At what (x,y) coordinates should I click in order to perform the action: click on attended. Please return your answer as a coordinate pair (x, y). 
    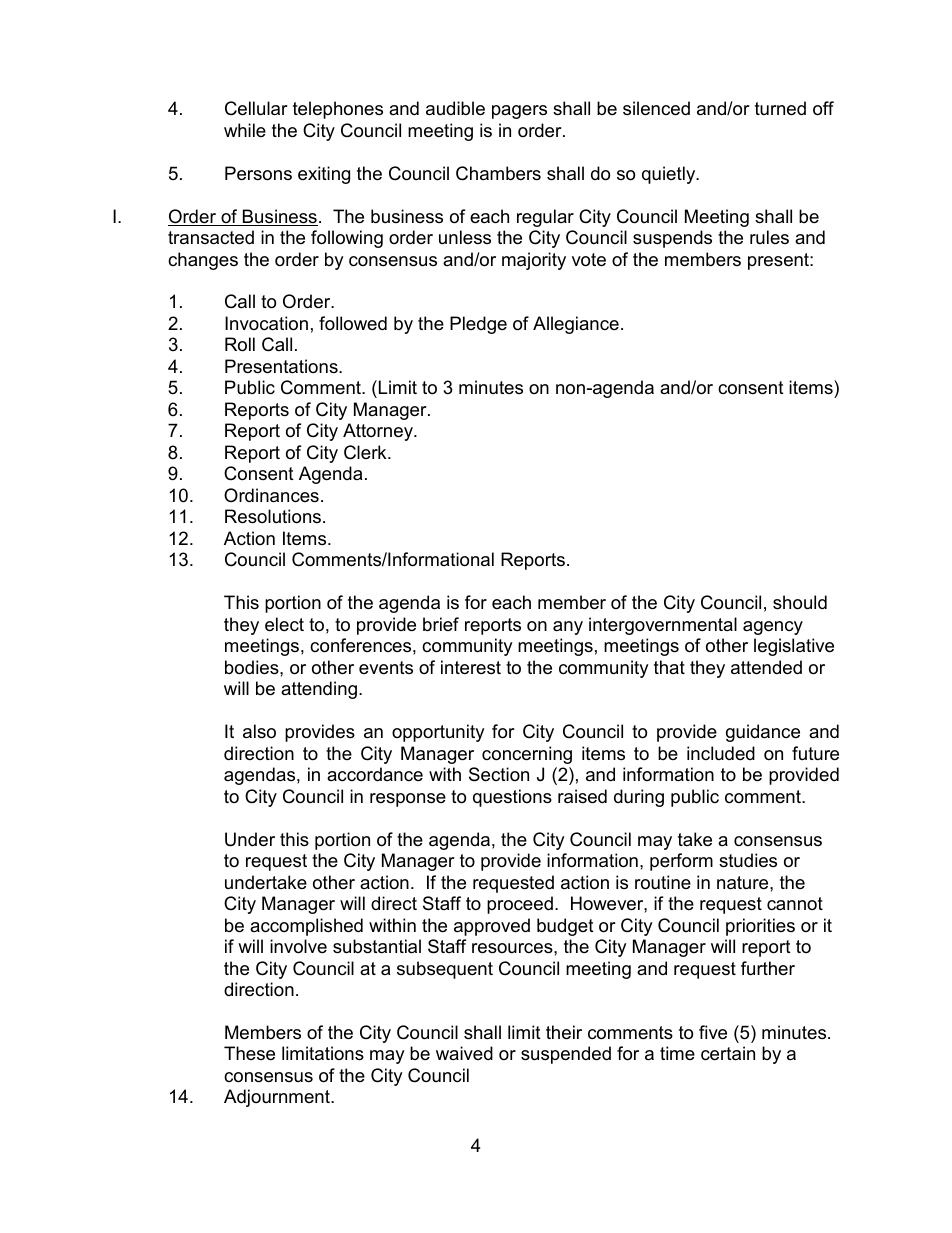
    Looking at the image, I should click on (766, 667).
